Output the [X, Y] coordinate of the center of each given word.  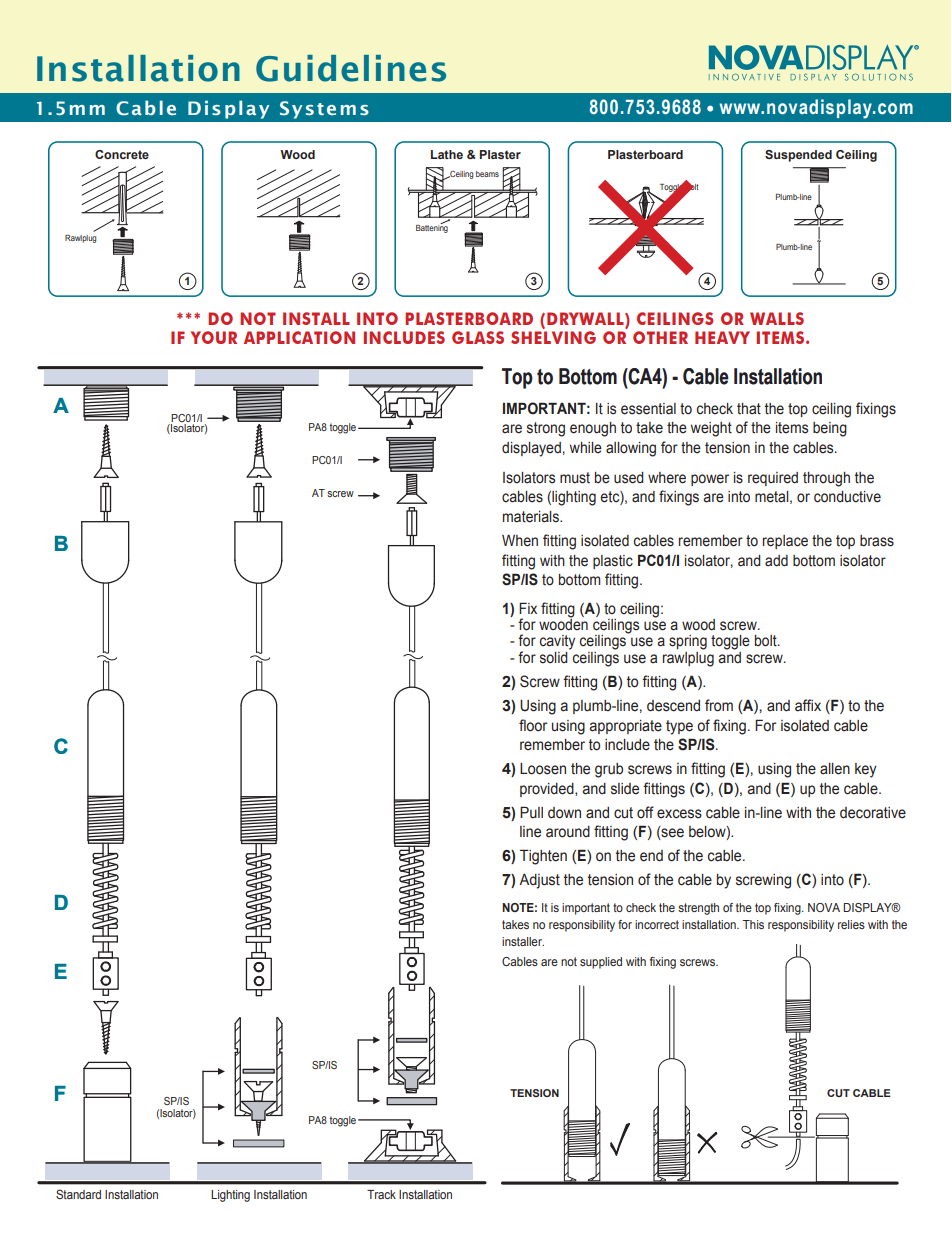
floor [533, 725]
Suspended [798, 156]
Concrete [122, 154]
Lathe [447, 154]
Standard [78, 1194]
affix [808, 705]
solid [555, 656]
